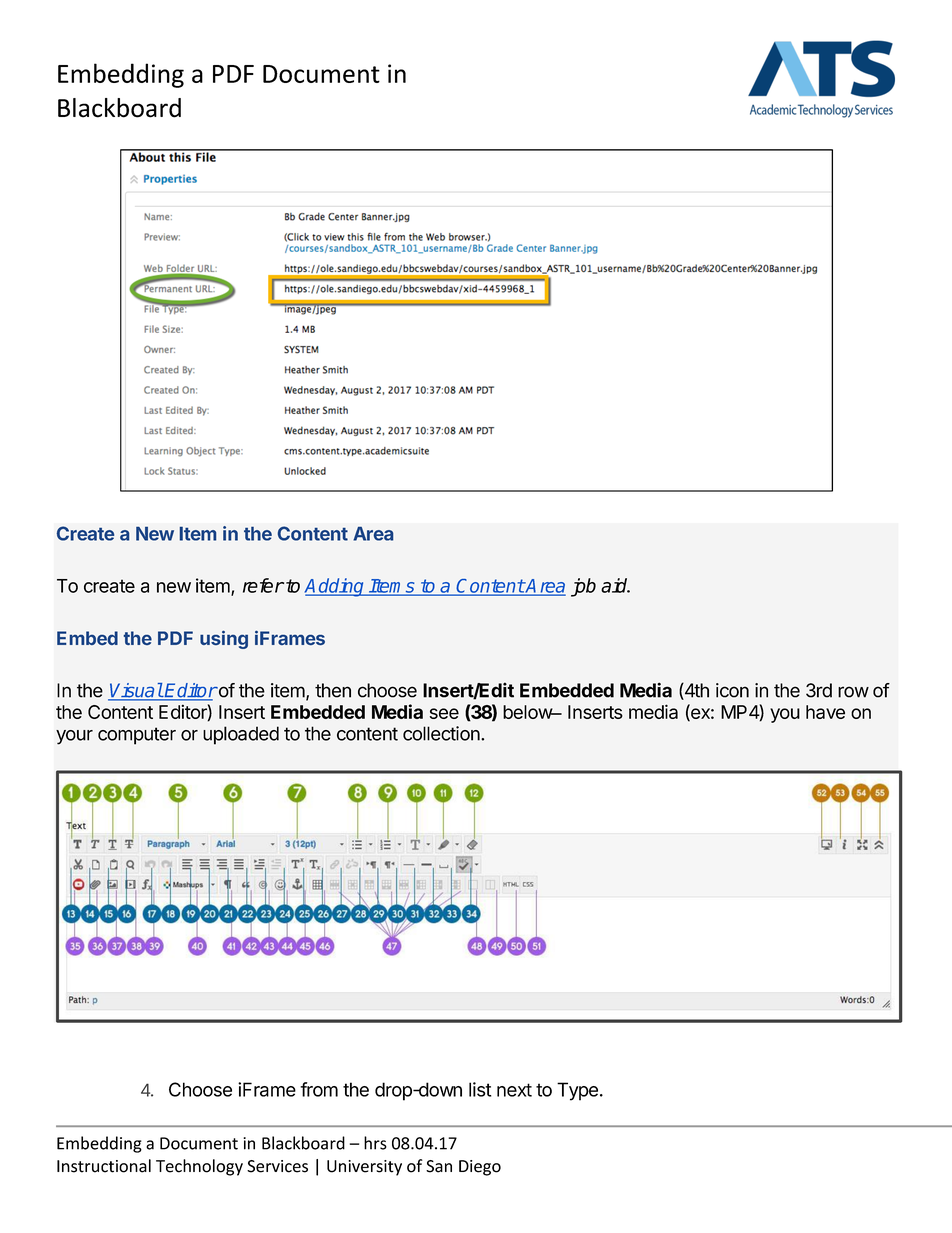 This screenshot has height=1233, width=952. Describe the element at coordinates (441, 733) in the screenshot. I see `collection` at that location.
